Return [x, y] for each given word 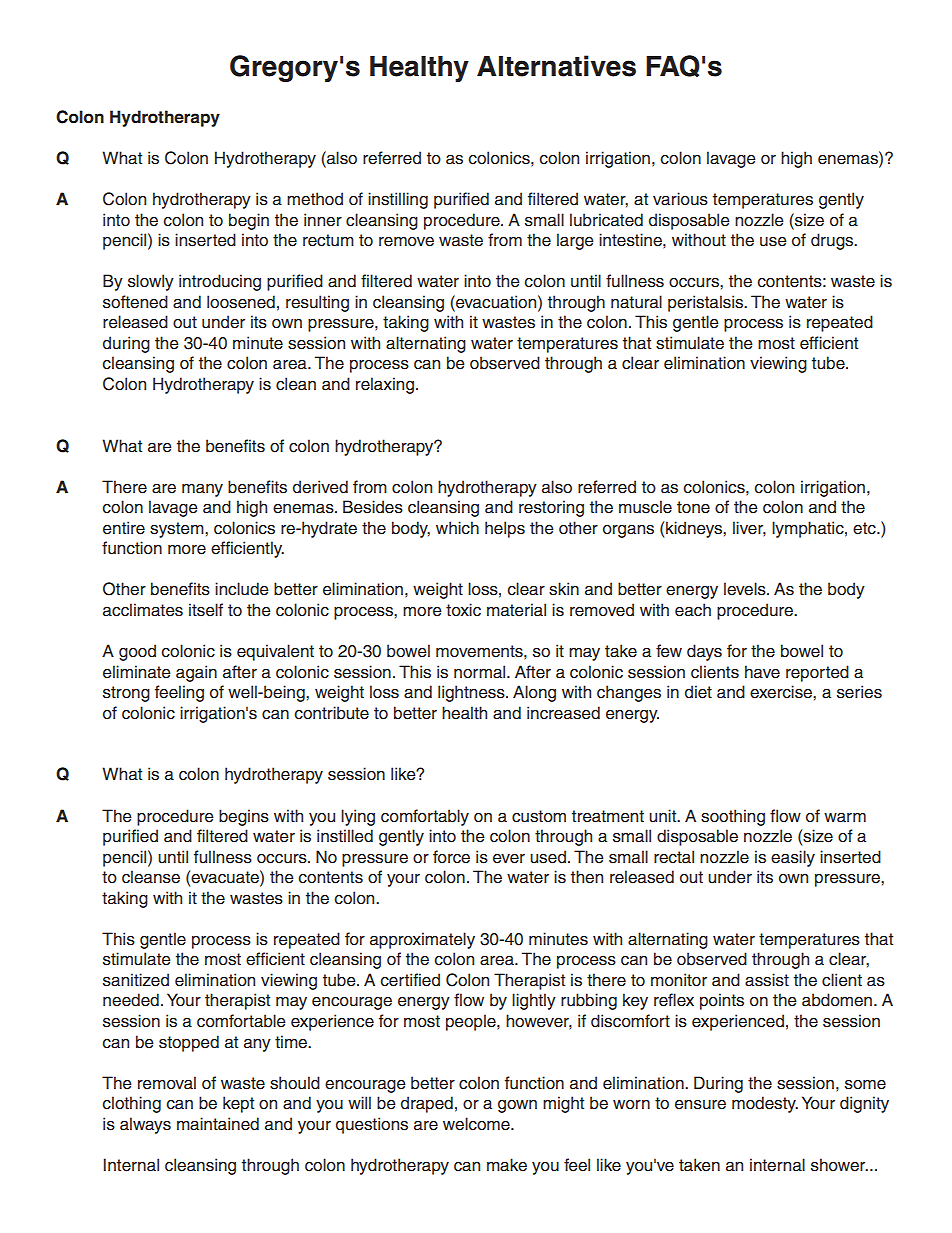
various [680, 199]
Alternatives [556, 66]
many [202, 490]
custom [539, 816]
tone [693, 507]
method [315, 199]
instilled [345, 836]
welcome [477, 1124]
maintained [218, 1124]
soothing [733, 817]
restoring [551, 508]
